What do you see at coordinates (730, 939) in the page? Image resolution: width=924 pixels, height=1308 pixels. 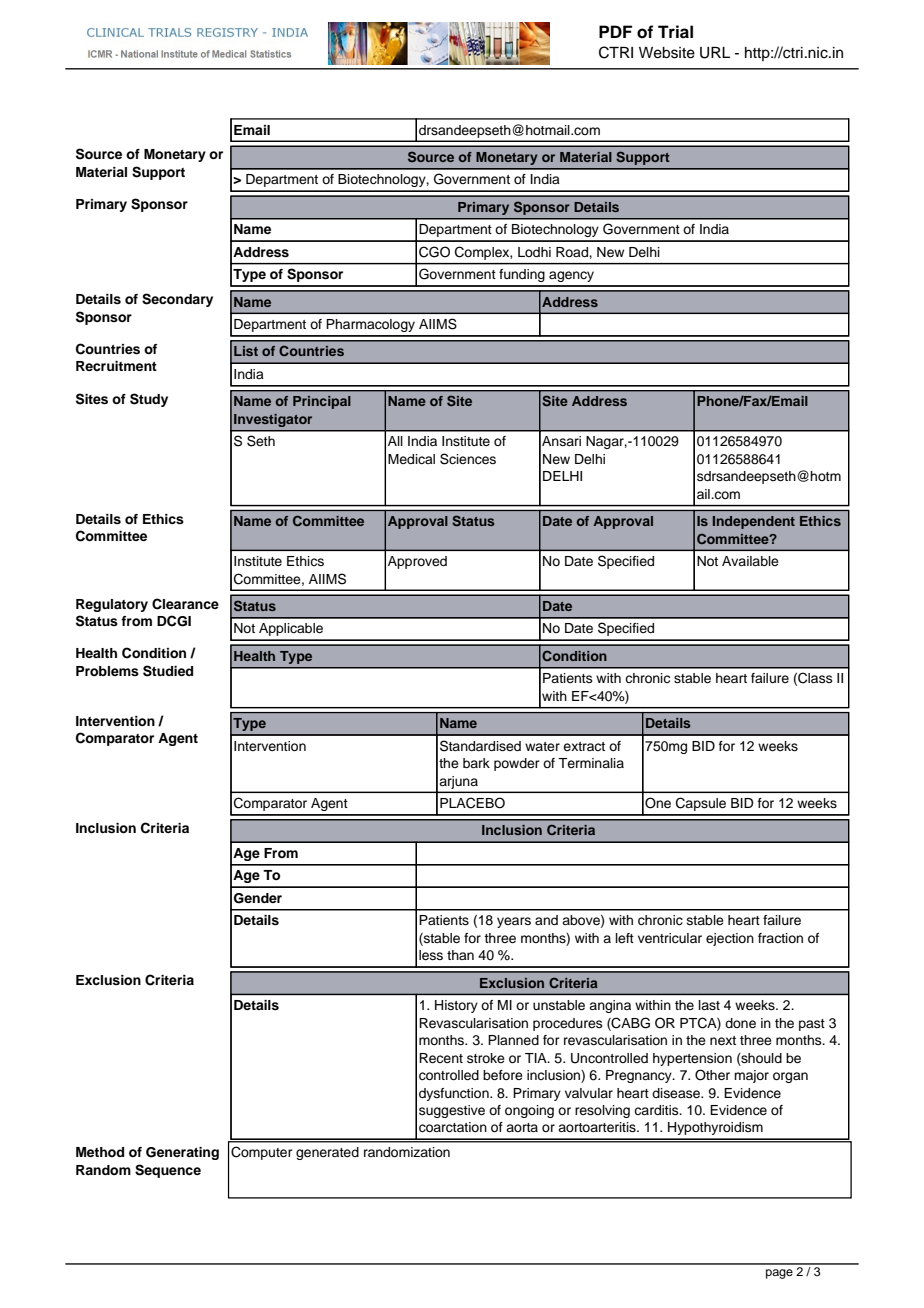 I see `ejection` at bounding box center [730, 939].
